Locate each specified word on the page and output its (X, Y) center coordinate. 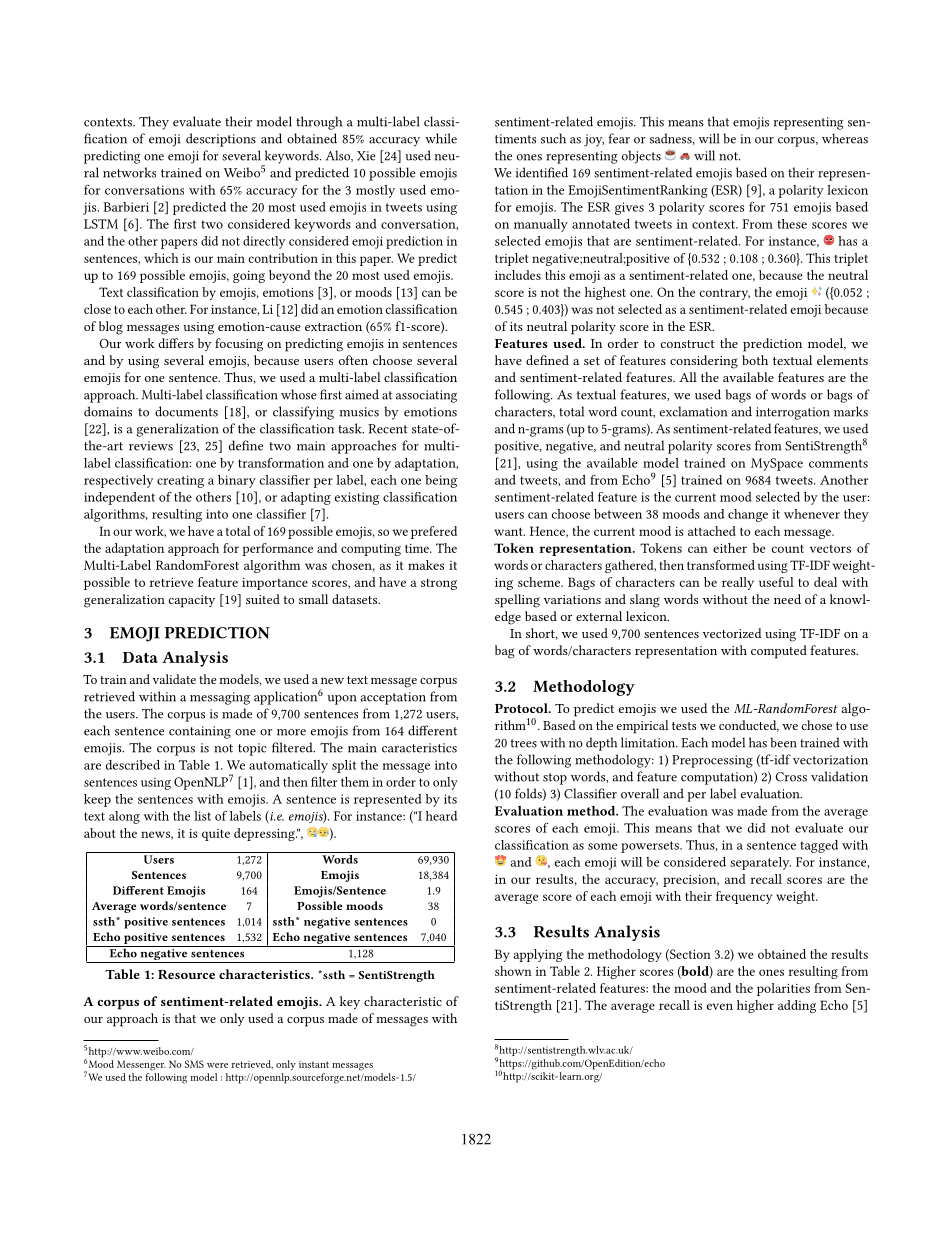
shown (513, 971)
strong (439, 584)
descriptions (221, 140)
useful (776, 582)
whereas (845, 138)
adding (797, 1006)
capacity (192, 601)
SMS (194, 1064)
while (441, 138)
